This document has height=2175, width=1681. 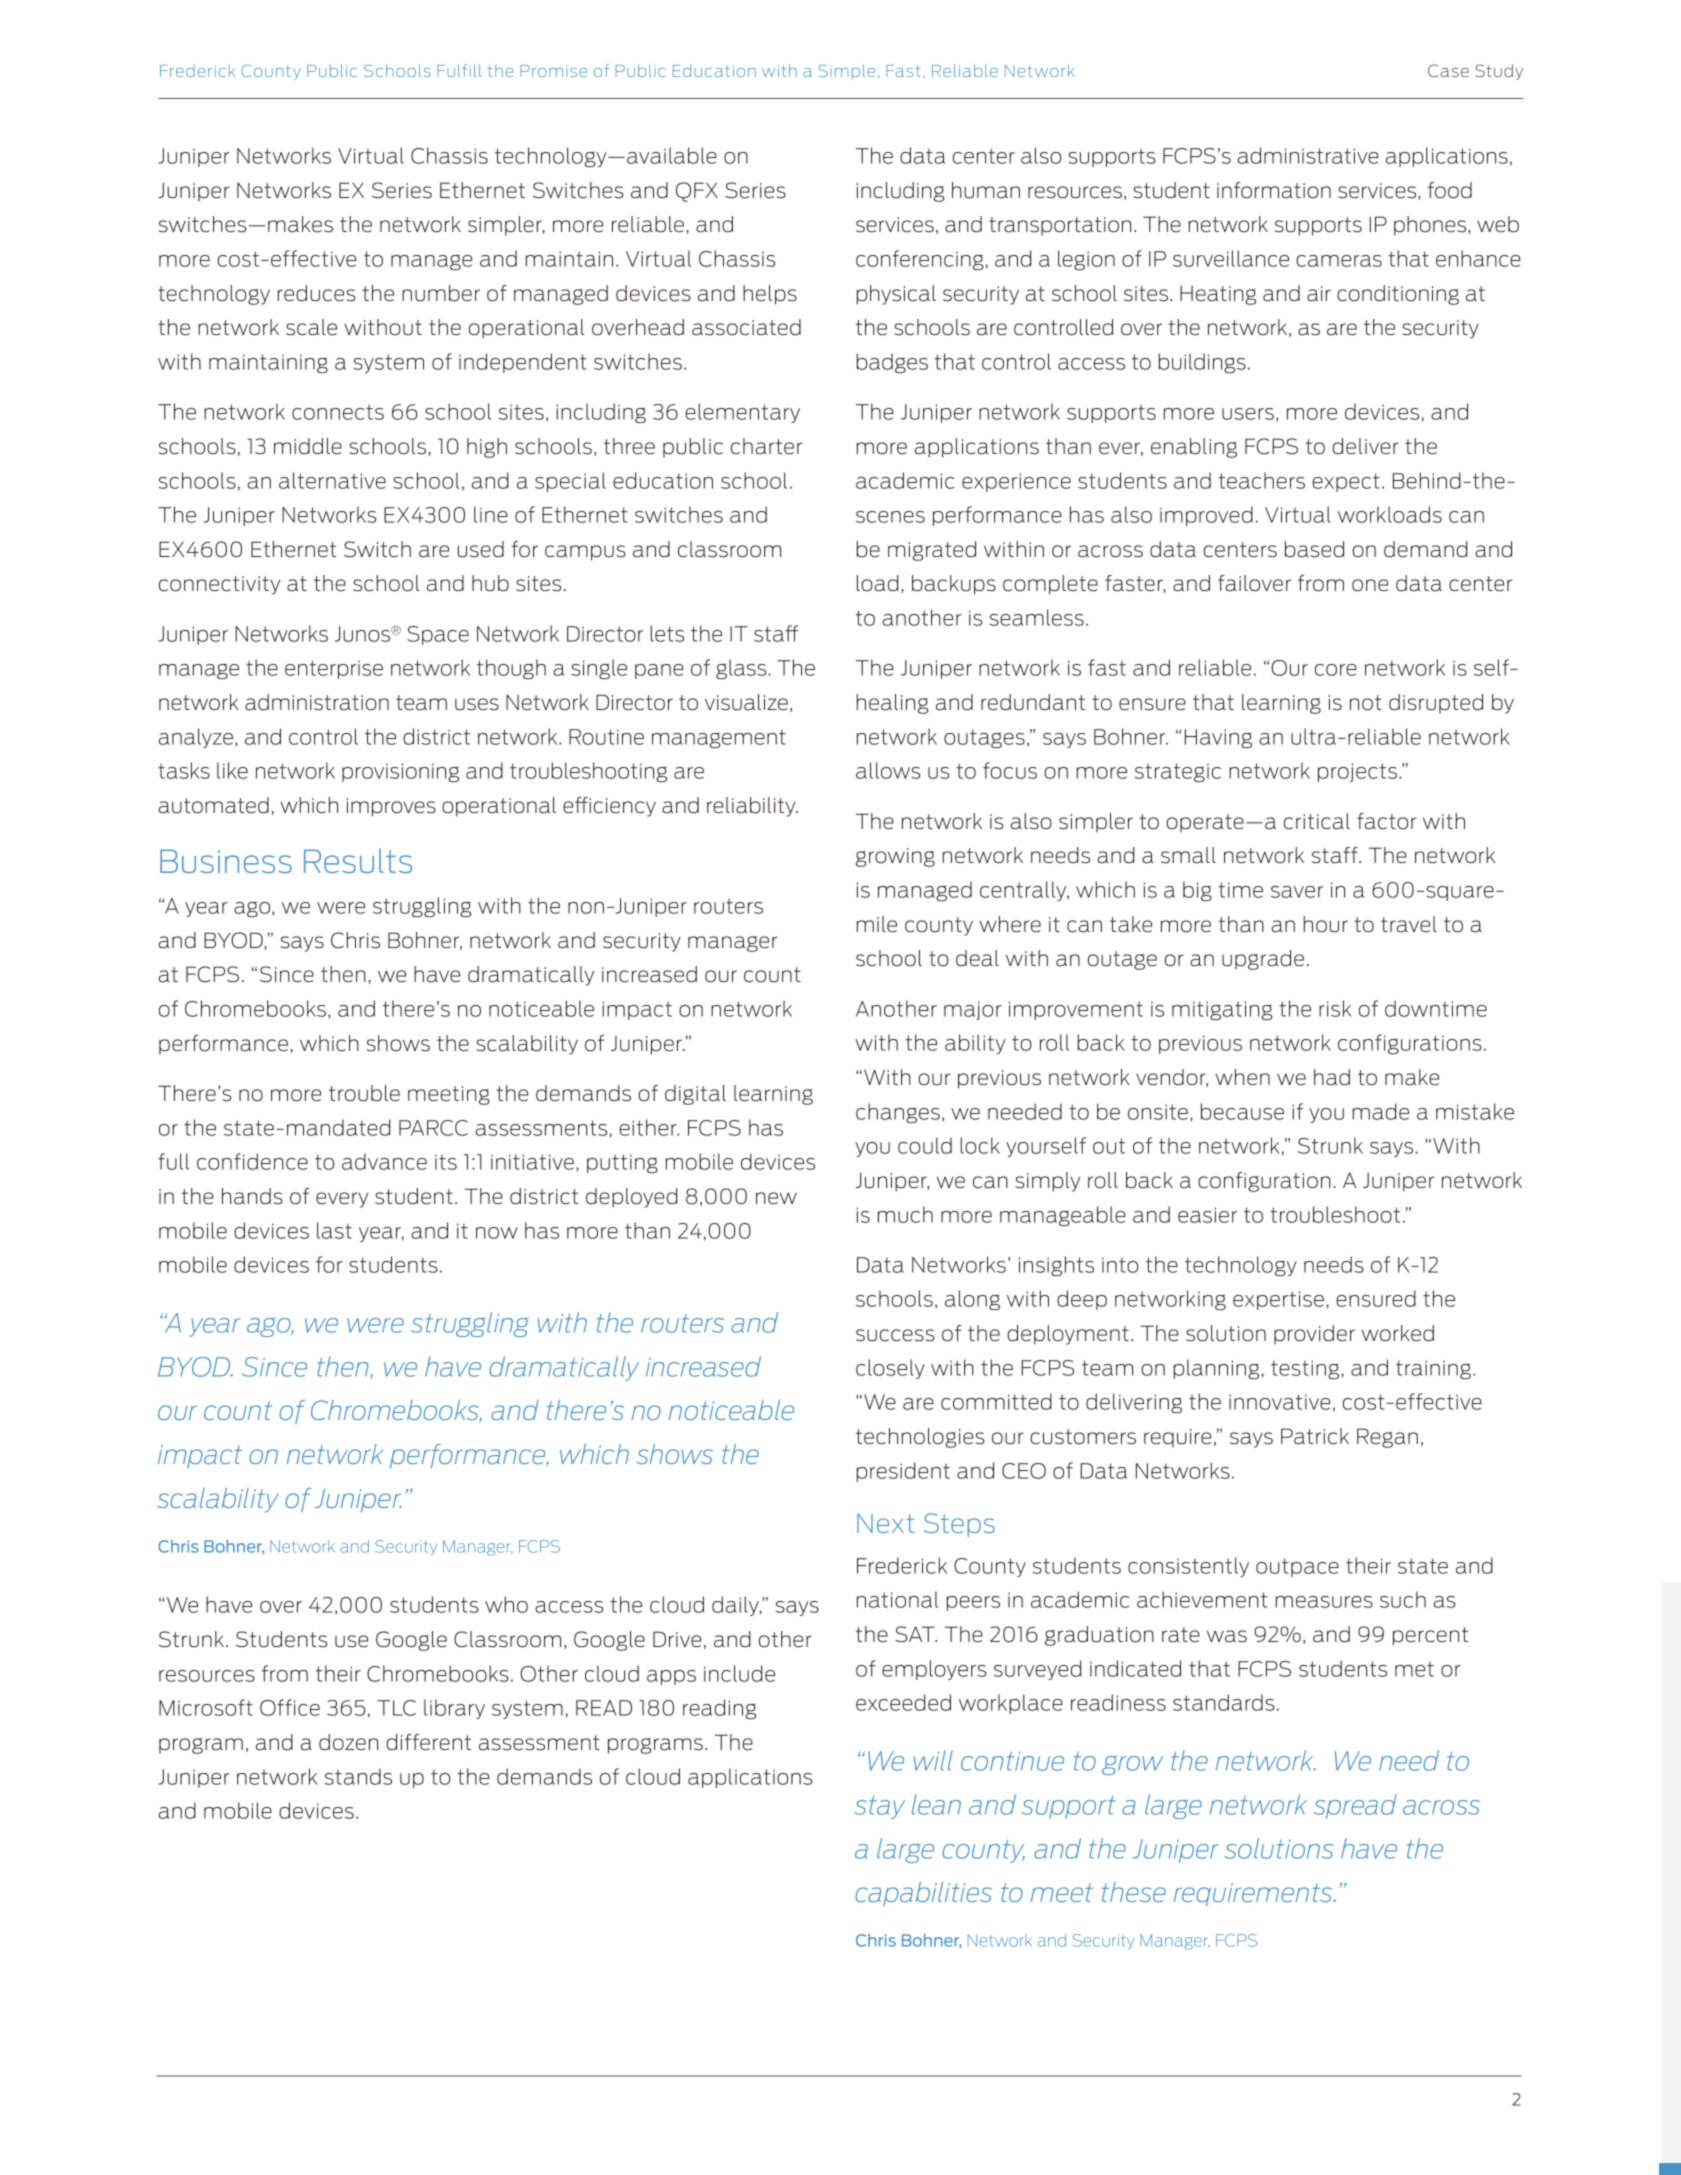 I want to click on Fulfill, so click(x=459, y=70).
